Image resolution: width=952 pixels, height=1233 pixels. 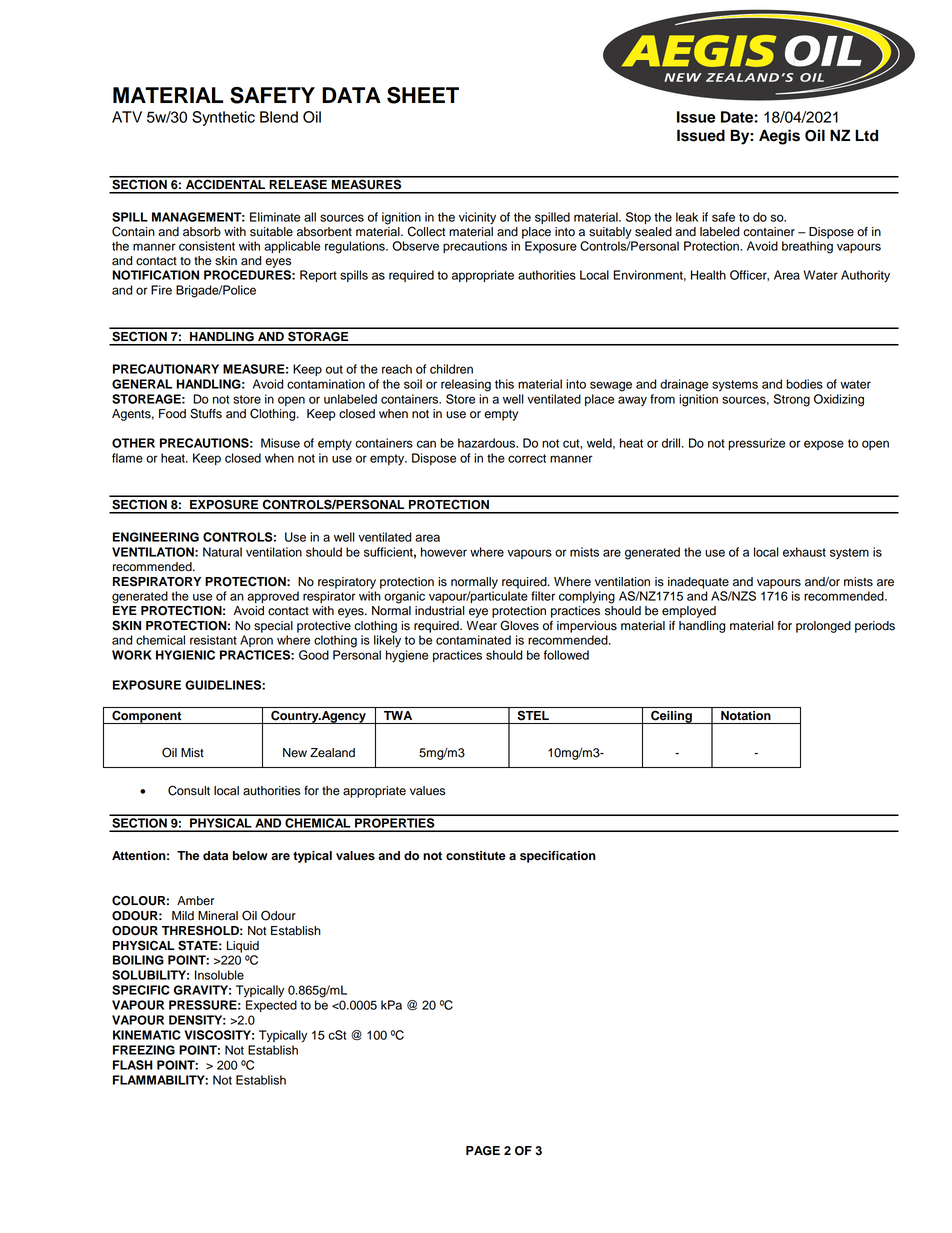 I want to click on FLASH, so click(x=133, y=1065).
